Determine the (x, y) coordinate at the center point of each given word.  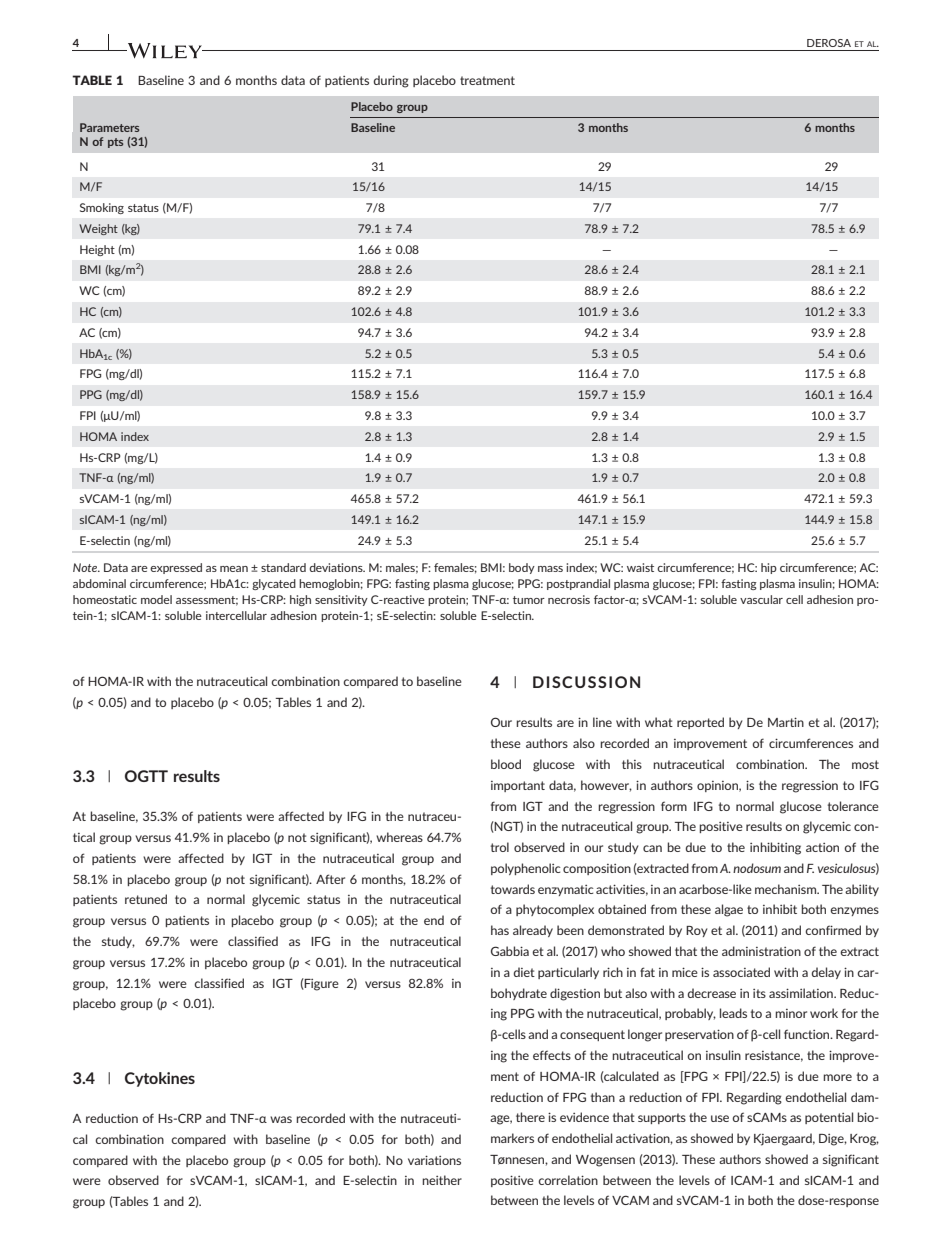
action (822, 847)
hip (769, 568)
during (391, 81)
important (518, 786)
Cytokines (160, 1079)
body (522, 568)
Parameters (109, 127)
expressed (176, 568)
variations (434, 1160)
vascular (761, 599)
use (720, 1118)
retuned (146, 899)
